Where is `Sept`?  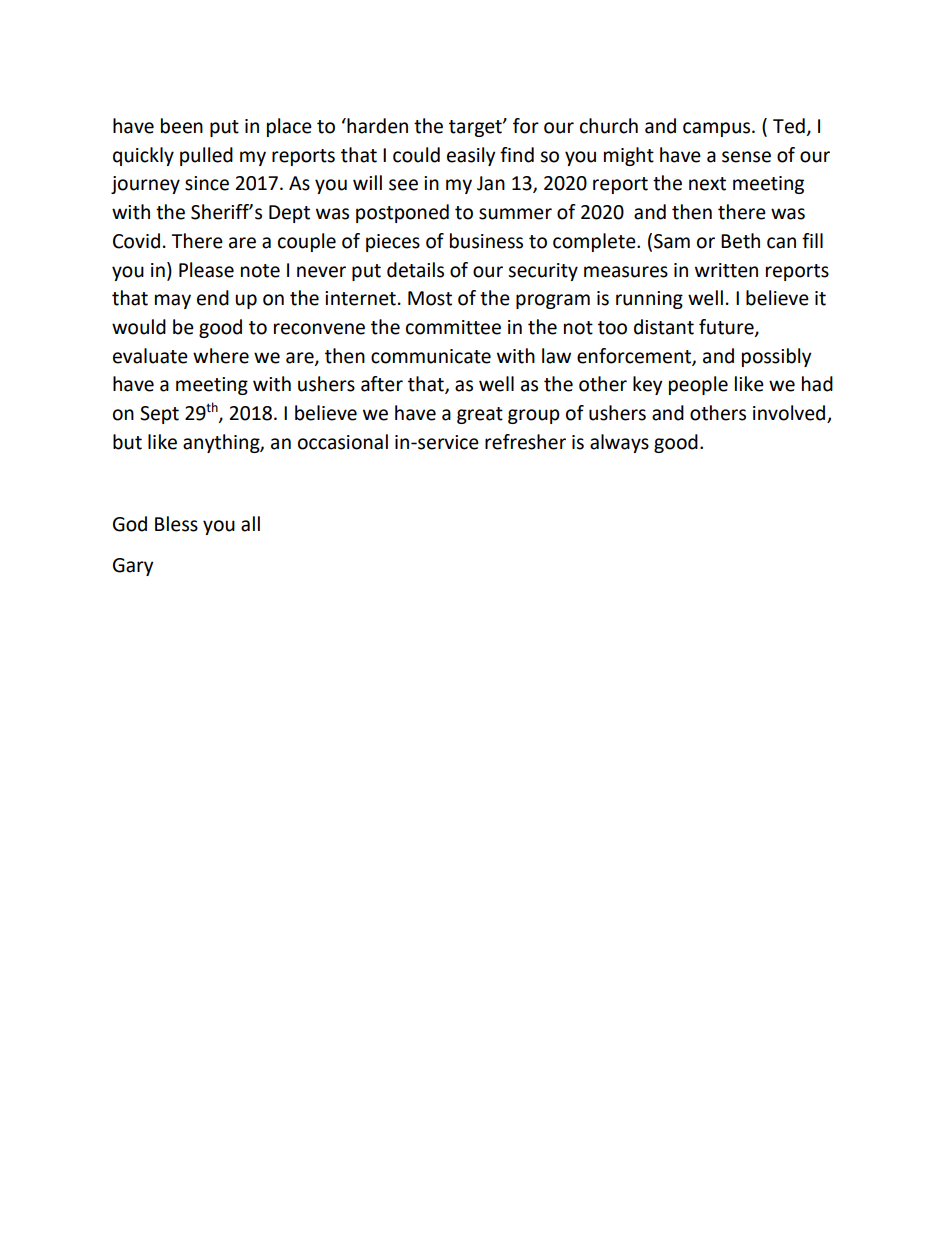
Sept is located at coordinates (159, 415).
